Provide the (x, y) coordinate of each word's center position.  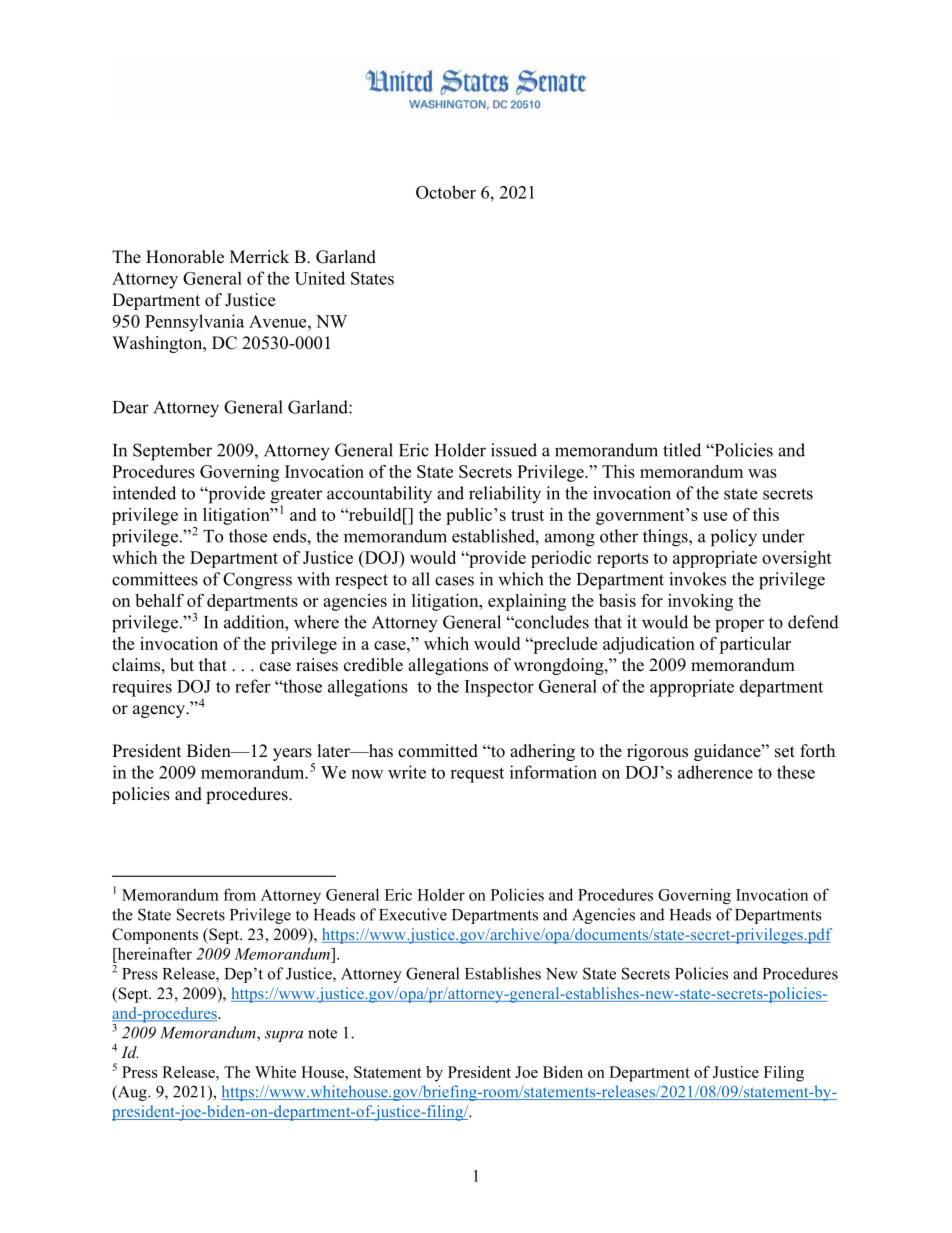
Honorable (185, 257)
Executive (413, 914)
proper (739, 626)
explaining (527, 602)
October (446, 192)
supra (284, 1036)
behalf (159, 600)
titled (682, 450)
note (322, 1033)
